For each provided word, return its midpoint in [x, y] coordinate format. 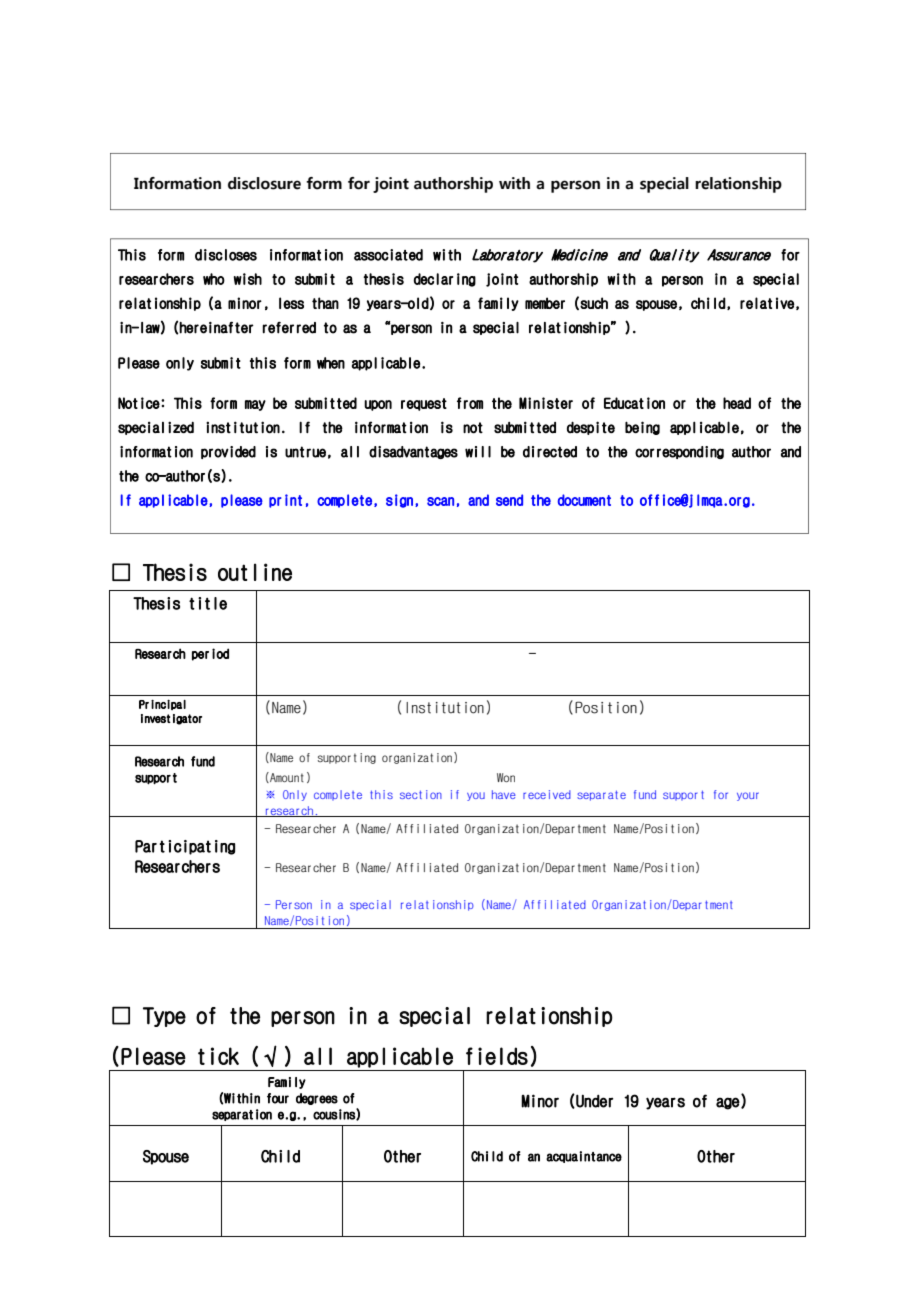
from [470, 403]
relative [767, 303]
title [208, 603]
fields [497, 1056]
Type [164, 1017]
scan [440, 501]
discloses [226, 255]
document [584, 500]
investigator [171, 719]
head [737, 403]
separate [601, 795]
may [255, 405]
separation [242, 1115]
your [748, 796]
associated [388, 255]
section [421, 794]
